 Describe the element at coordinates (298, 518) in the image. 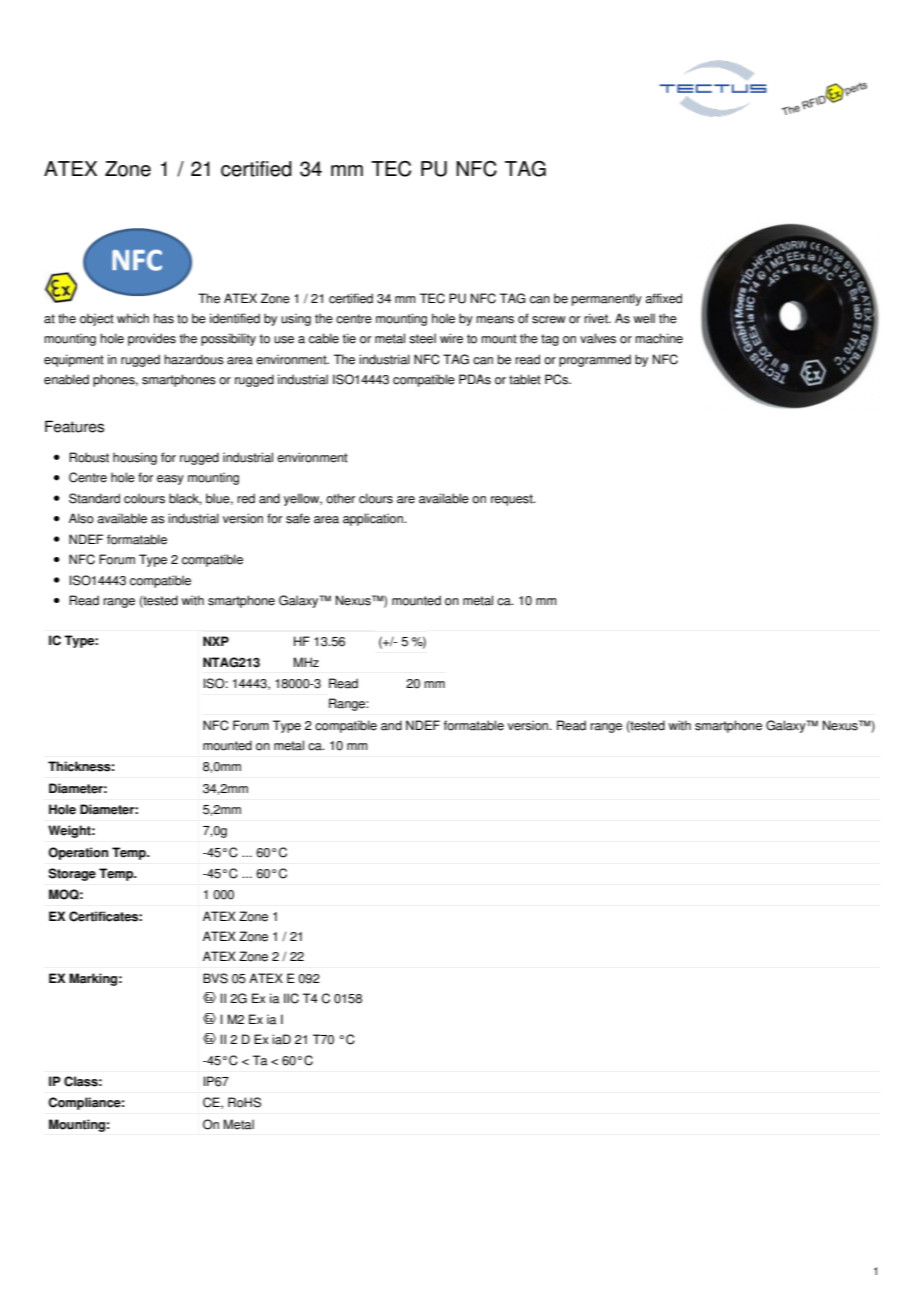

I see `safe` at that location.
